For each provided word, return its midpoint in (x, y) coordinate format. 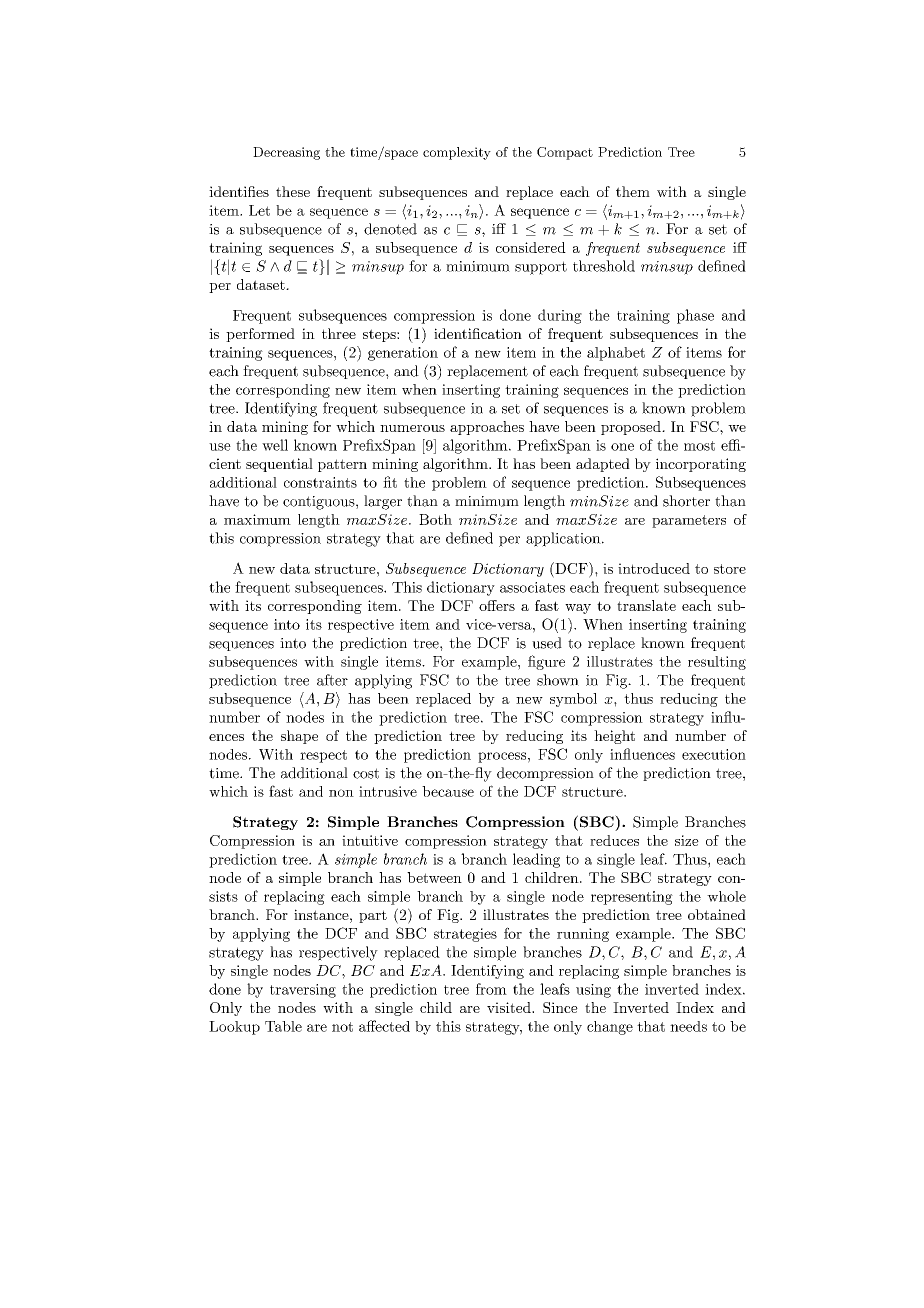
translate (646, 605)
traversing (303, 991)
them (633, 191)
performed (260, 335)
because (448, 791)
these (293, 191)
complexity (457, 153)
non (341, 793)
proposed (632, 428)
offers (497, 605)
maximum (257, 519)
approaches (487, 428)
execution (714, 754)
